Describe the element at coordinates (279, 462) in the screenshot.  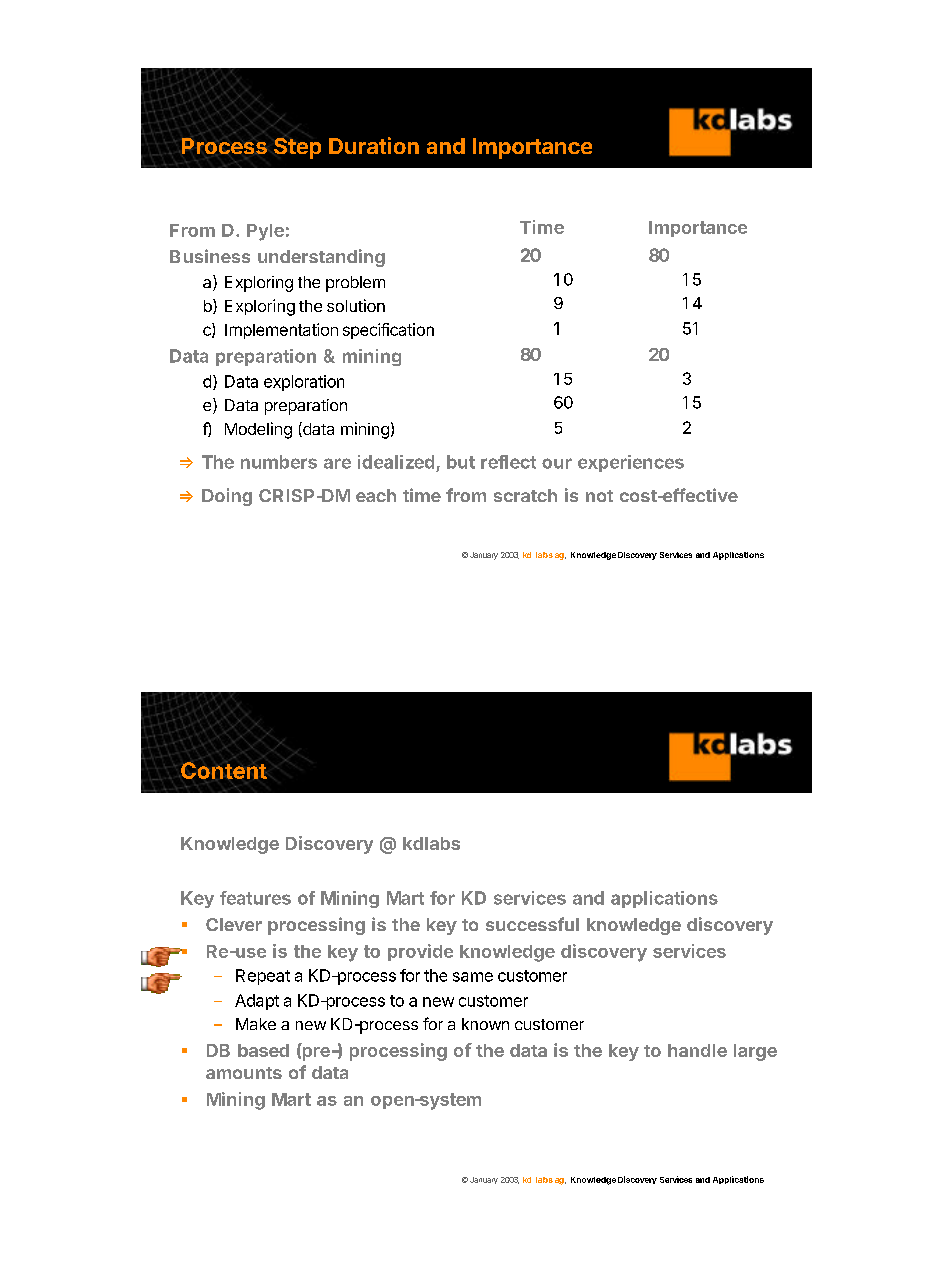
I see `numbers` at that location.
